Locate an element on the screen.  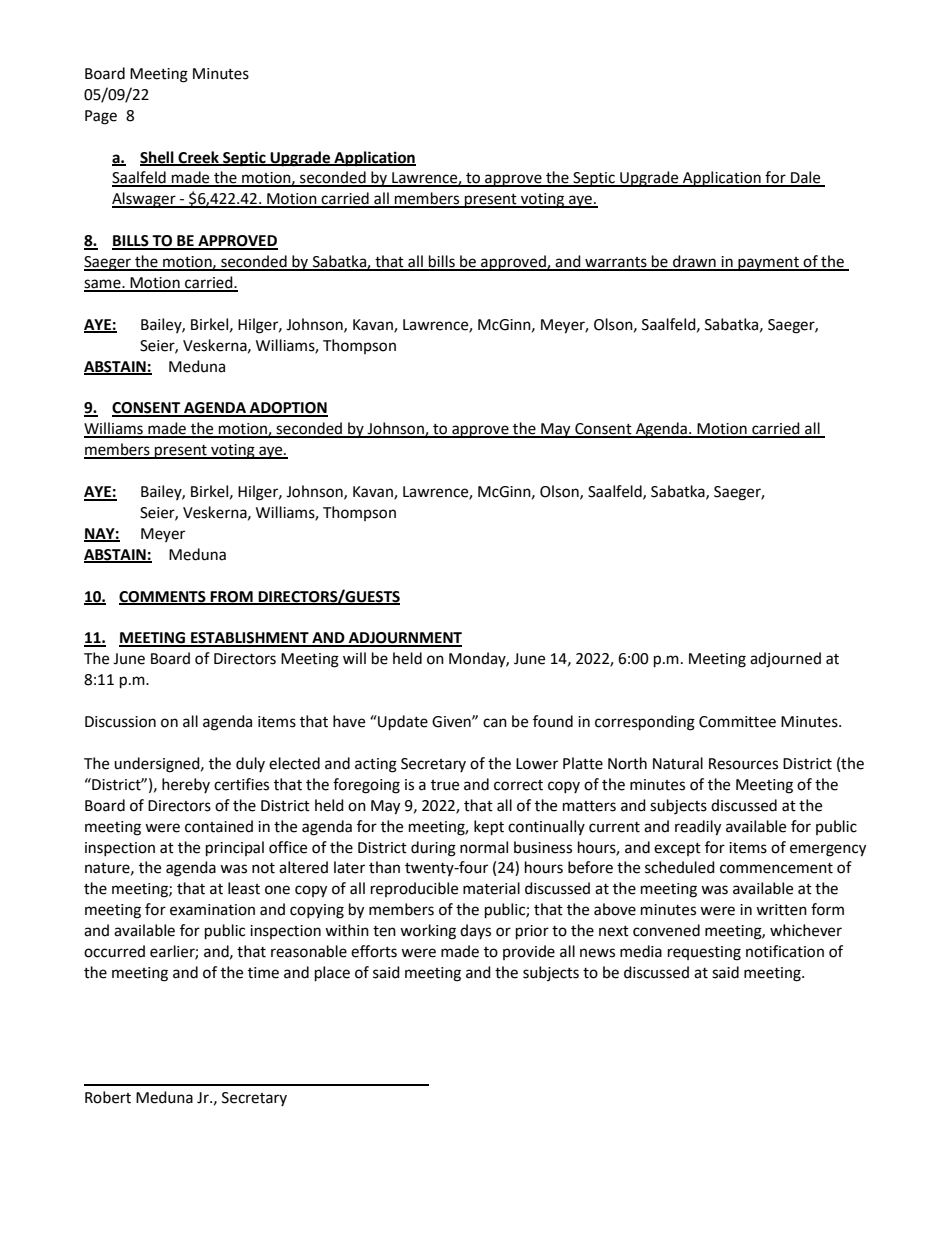
Dale is located at coordinates (806, 178).
